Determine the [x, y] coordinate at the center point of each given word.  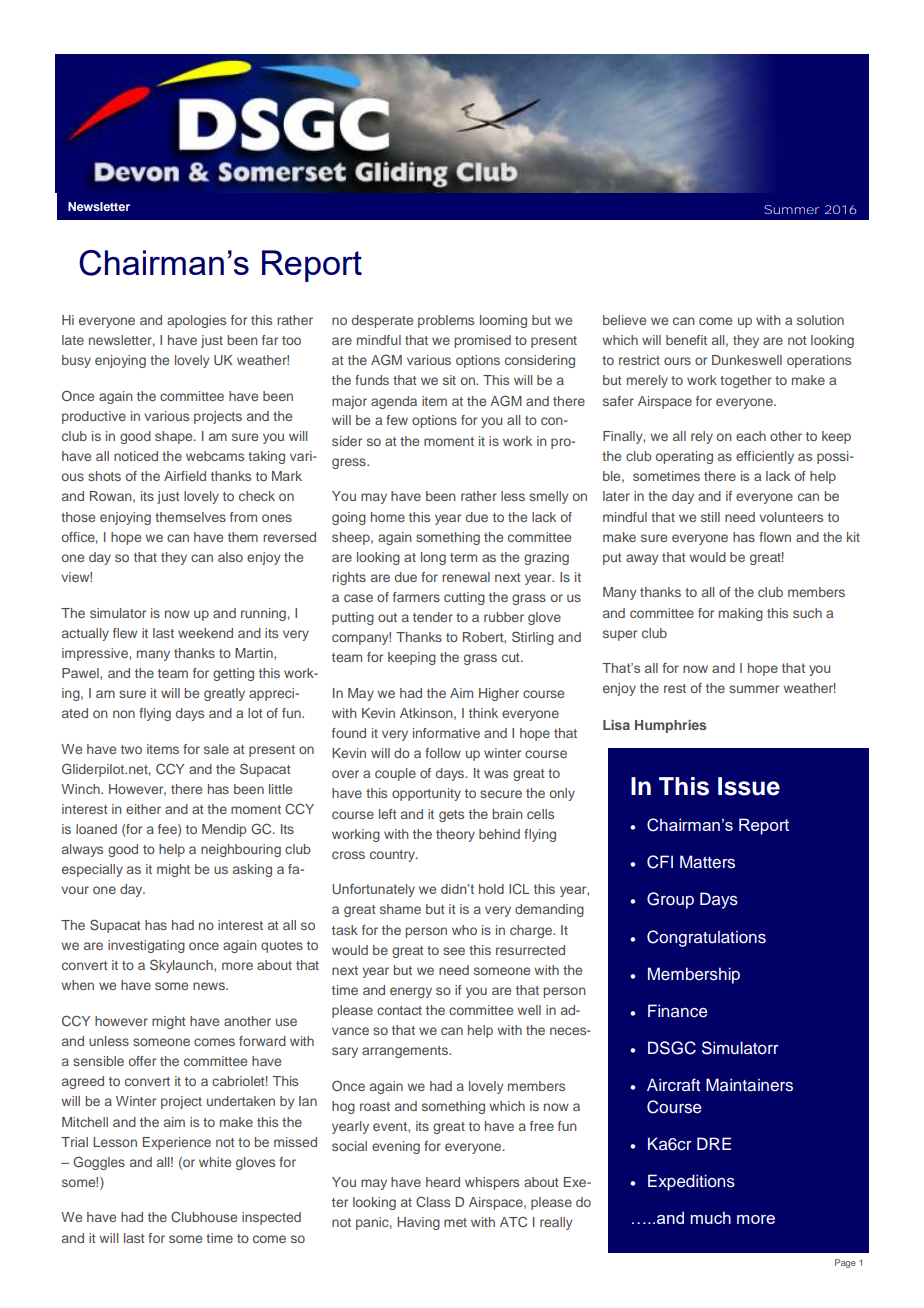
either [143, 809]
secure [501, 794]
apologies [196, 321]
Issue [749, 786]
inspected [271, 1218]
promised [483, 341]
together [746, 381]
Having [418, 1223]
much [710, 1217]
